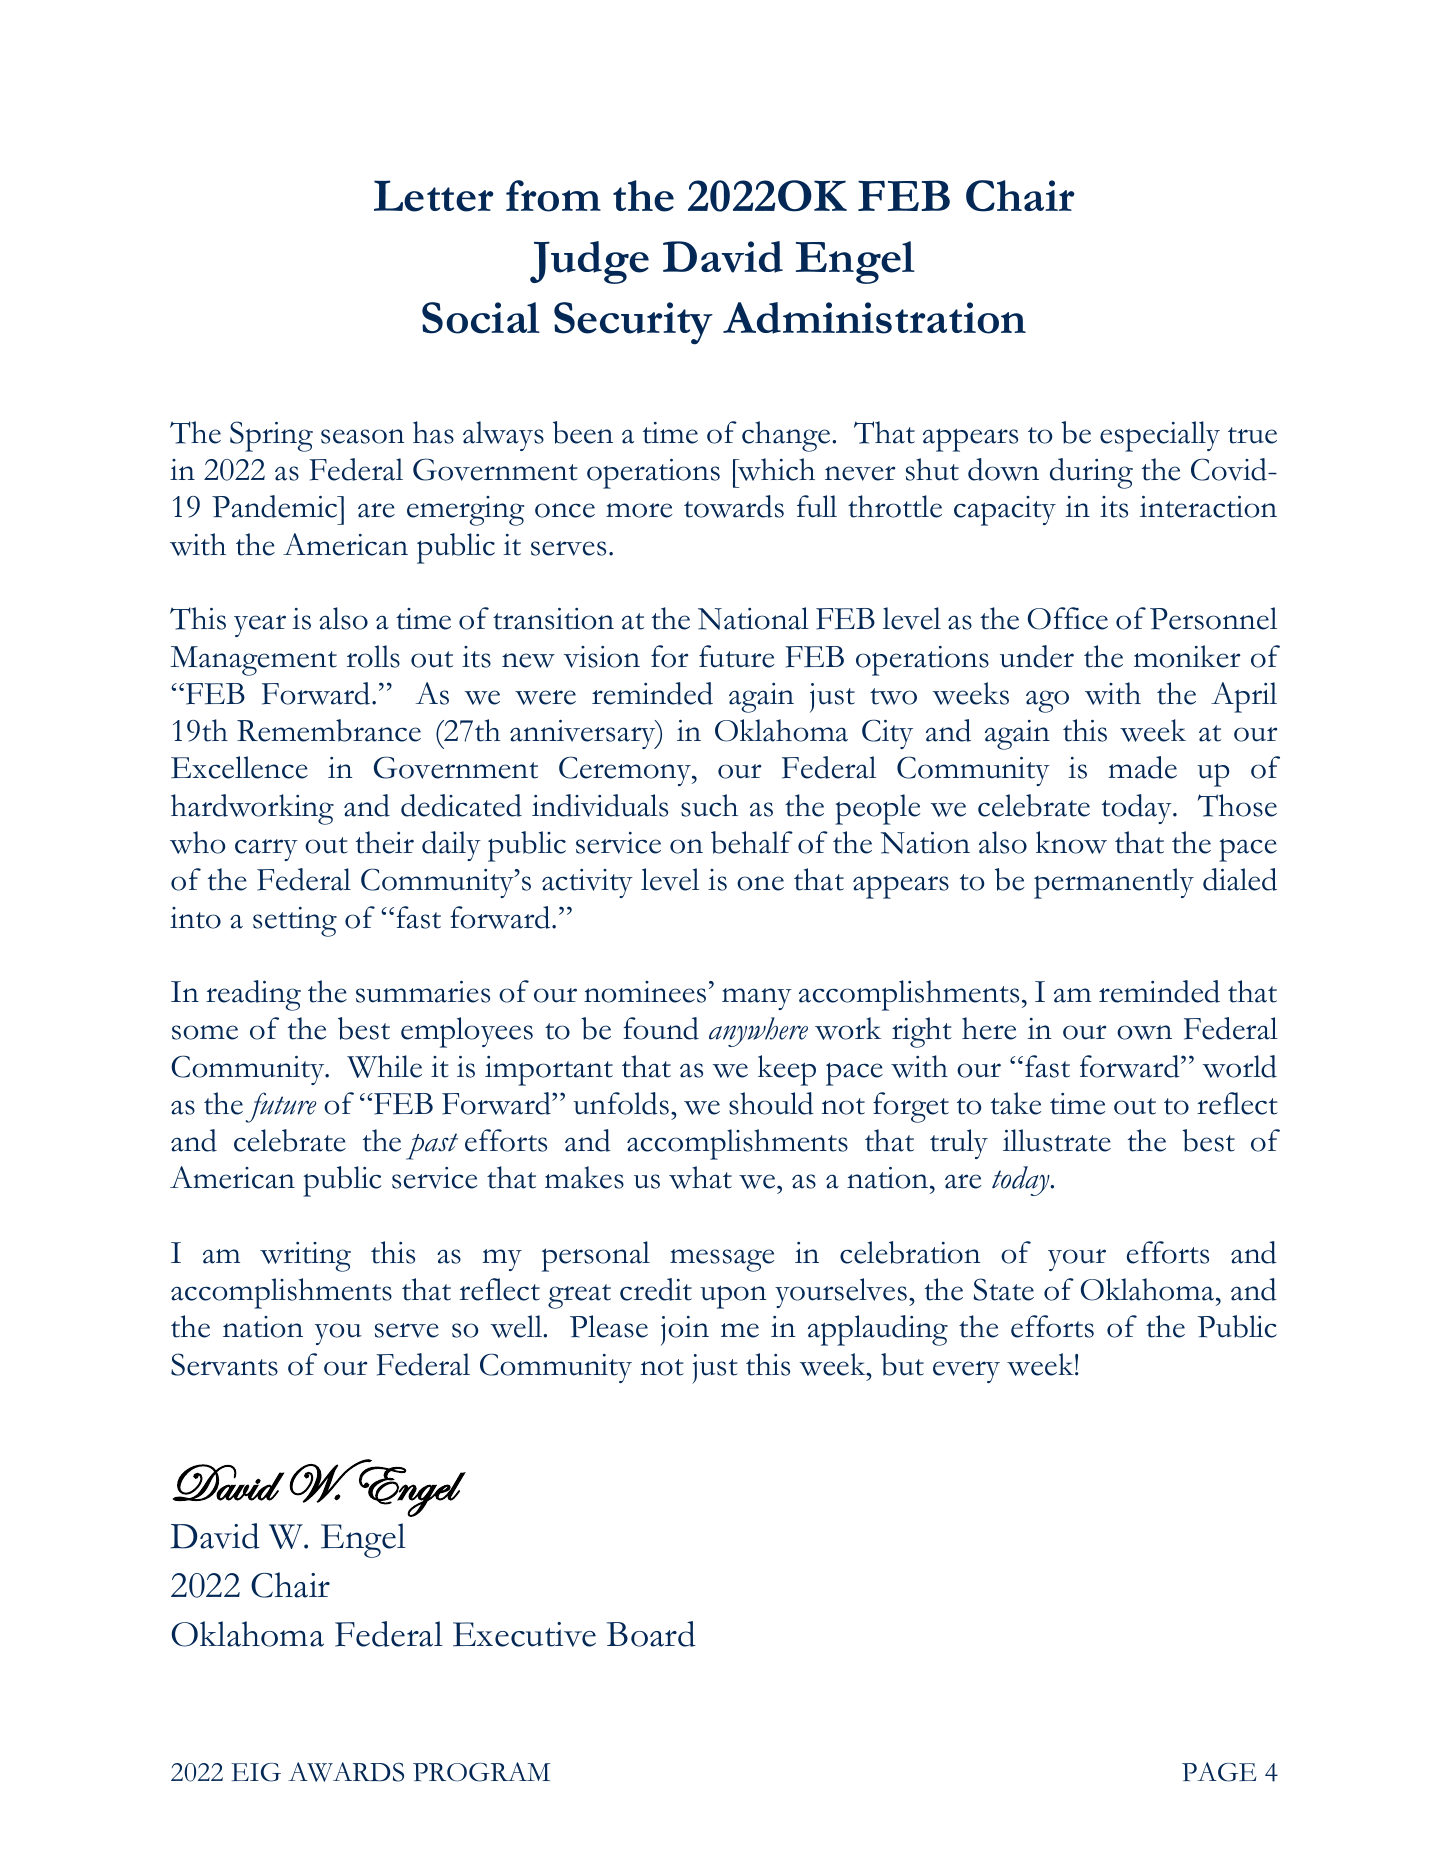 The width and height of the image is (1448, 1874). What do you see at coordinates (224, 1364) in the image?
I see `Servants` at bounding box center [224, 1364].
